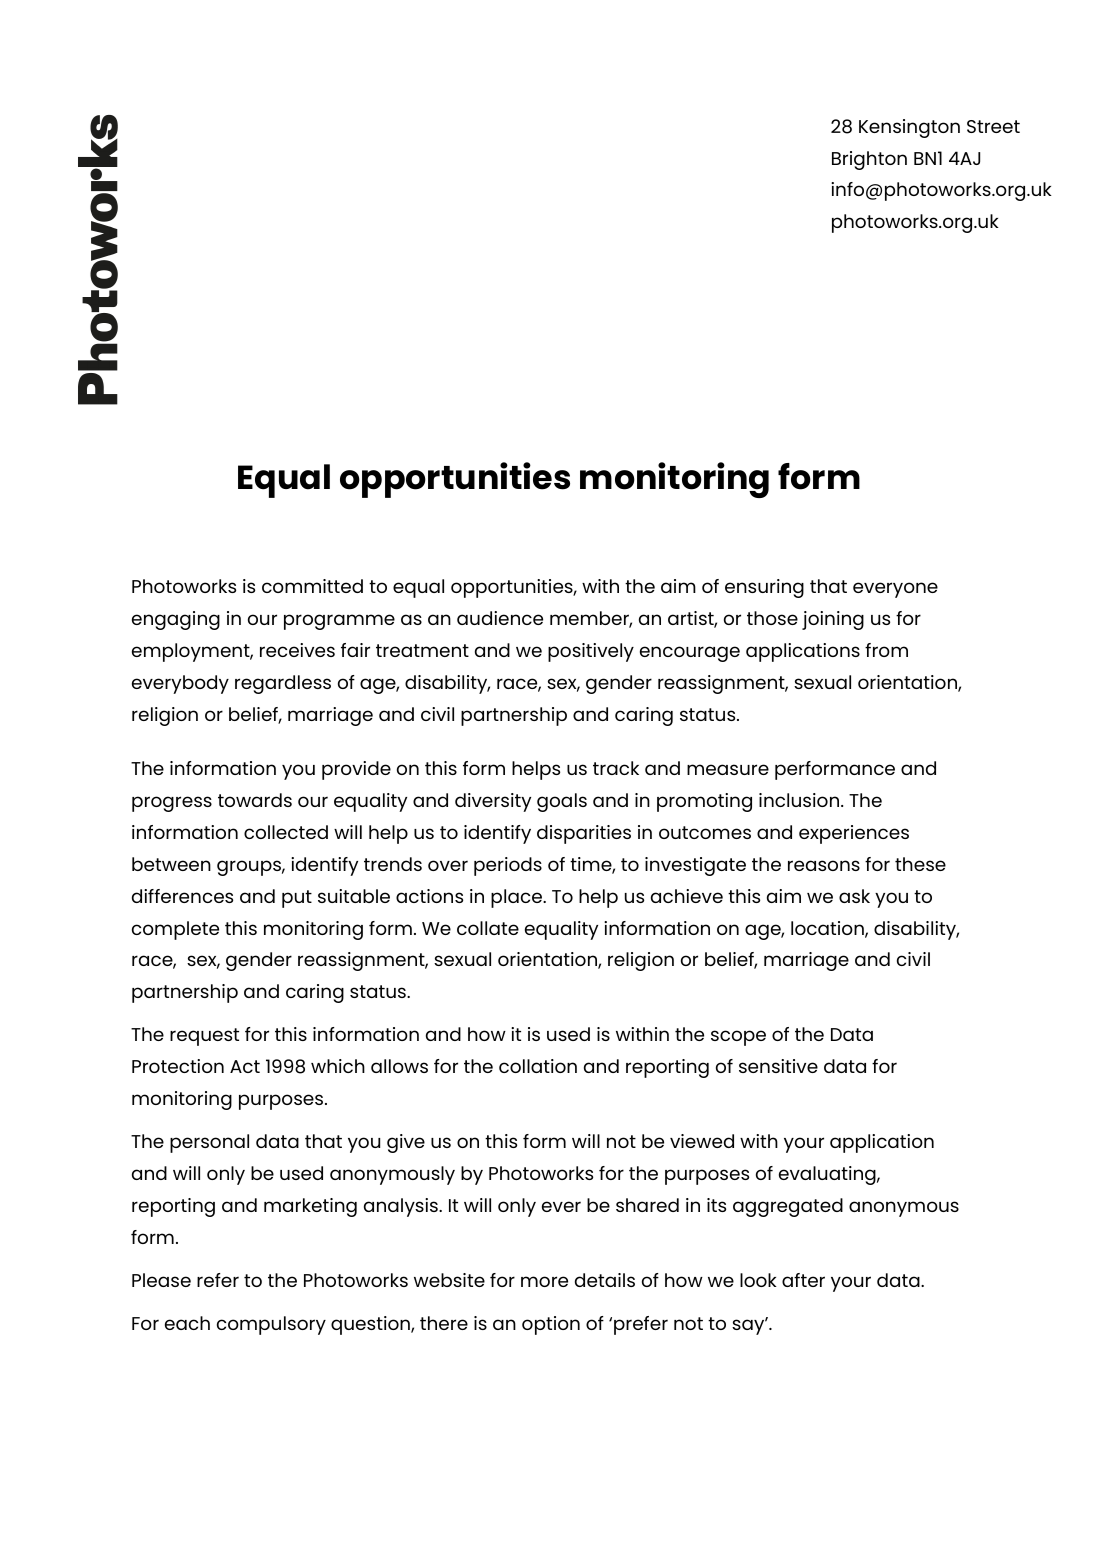 The width and height of the screenshot is (1102, 1558). What do you see at coordinates (886, 650) in the screenshot?
I see `from` at bounding box center [886, 650].
